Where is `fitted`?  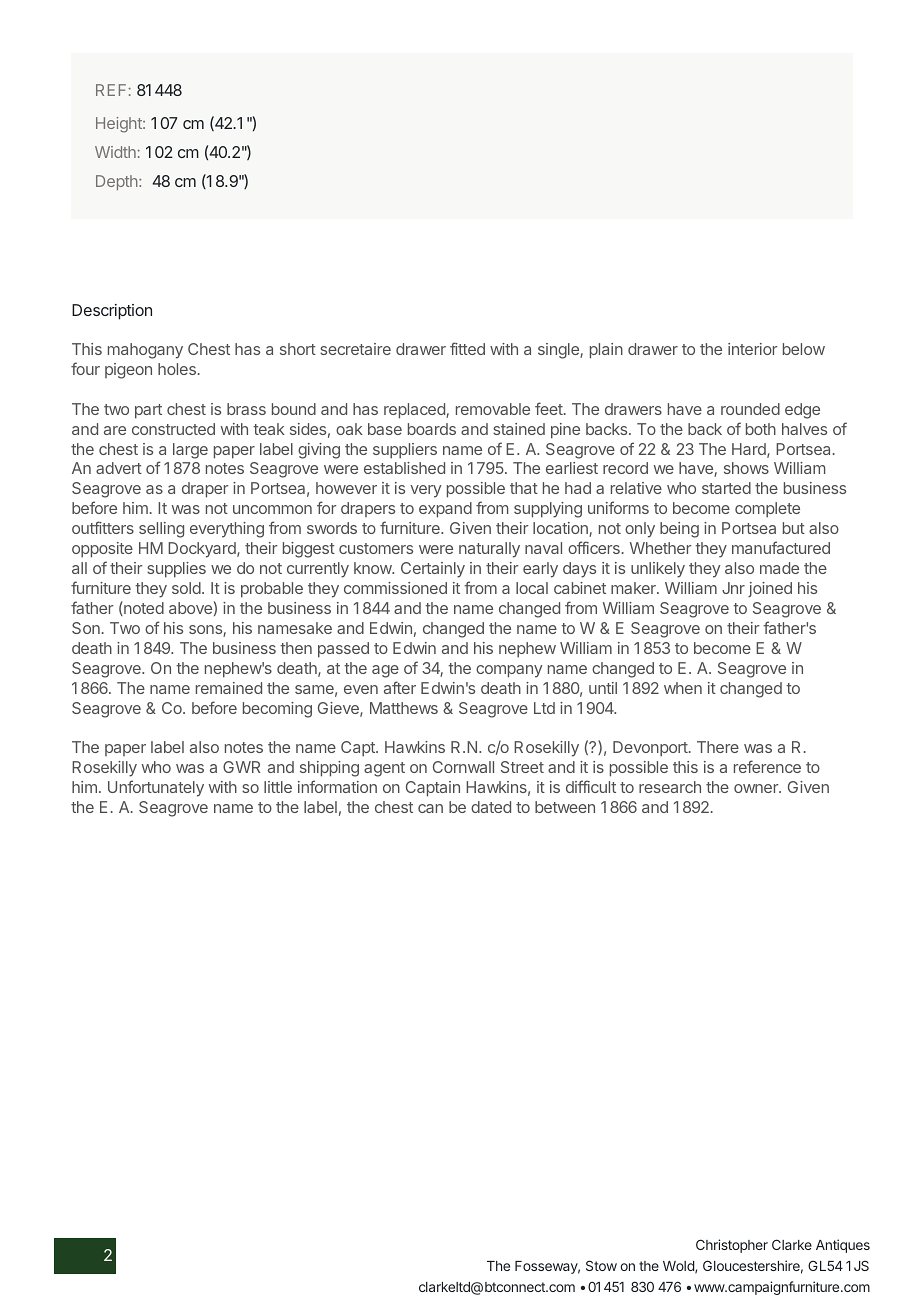 fitted is located at coordinates (467, 348).
